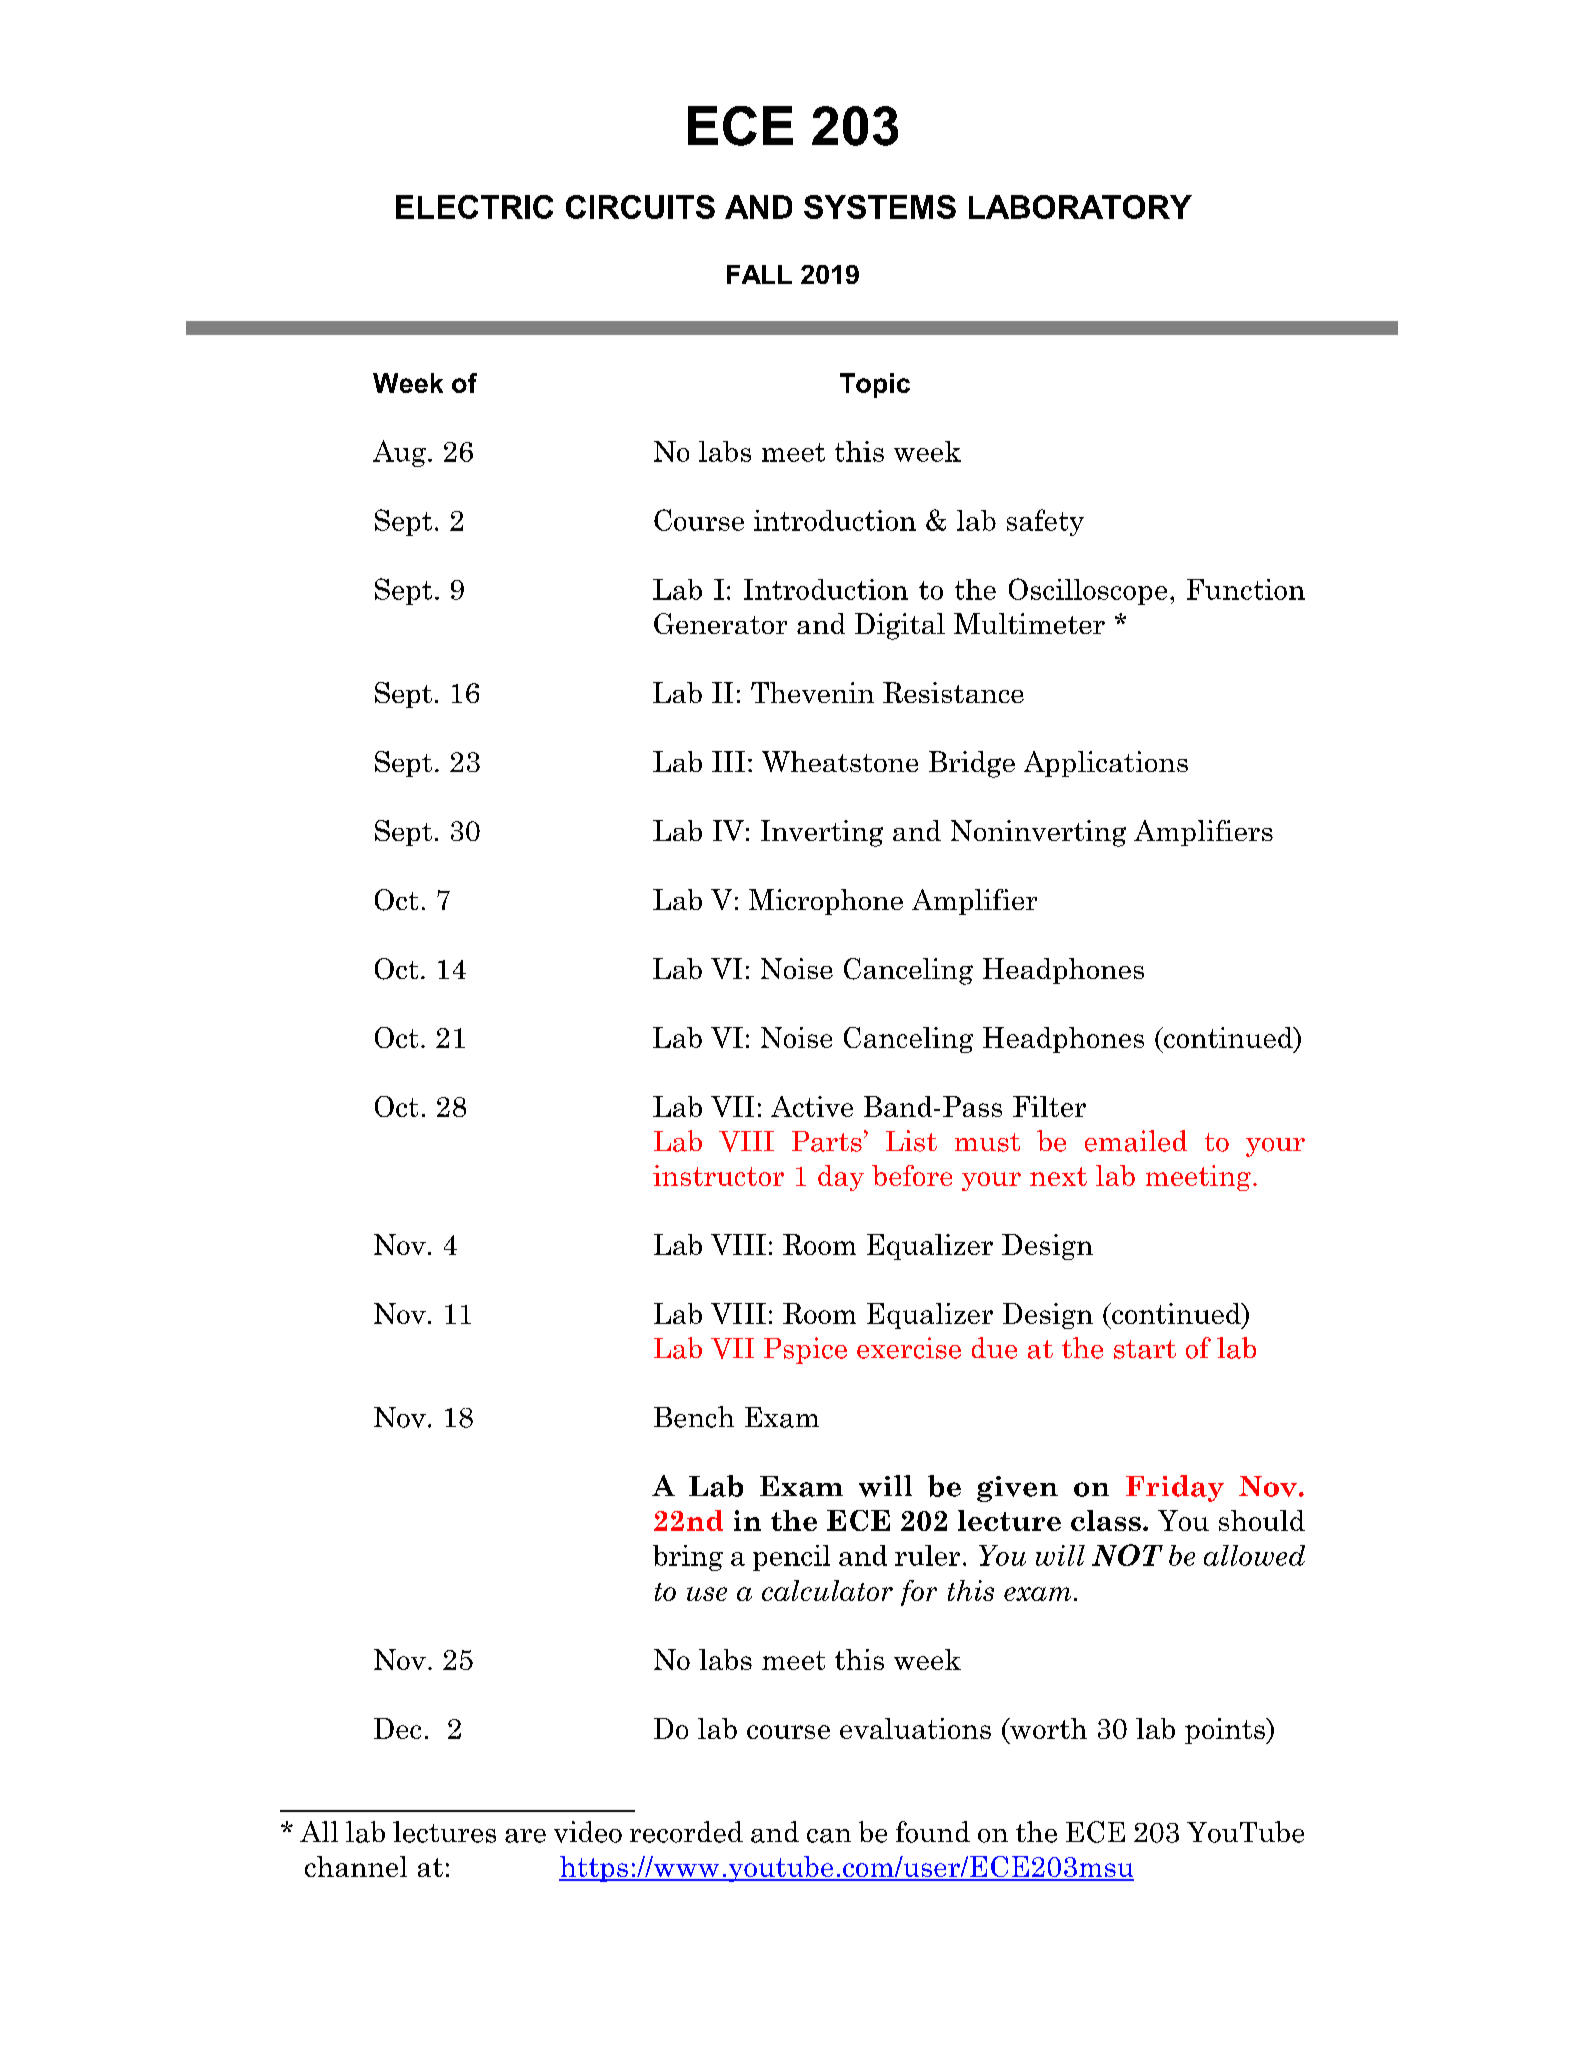 The image size is (1585, 2051). I want to click on Applications, so click(1106, 764).
